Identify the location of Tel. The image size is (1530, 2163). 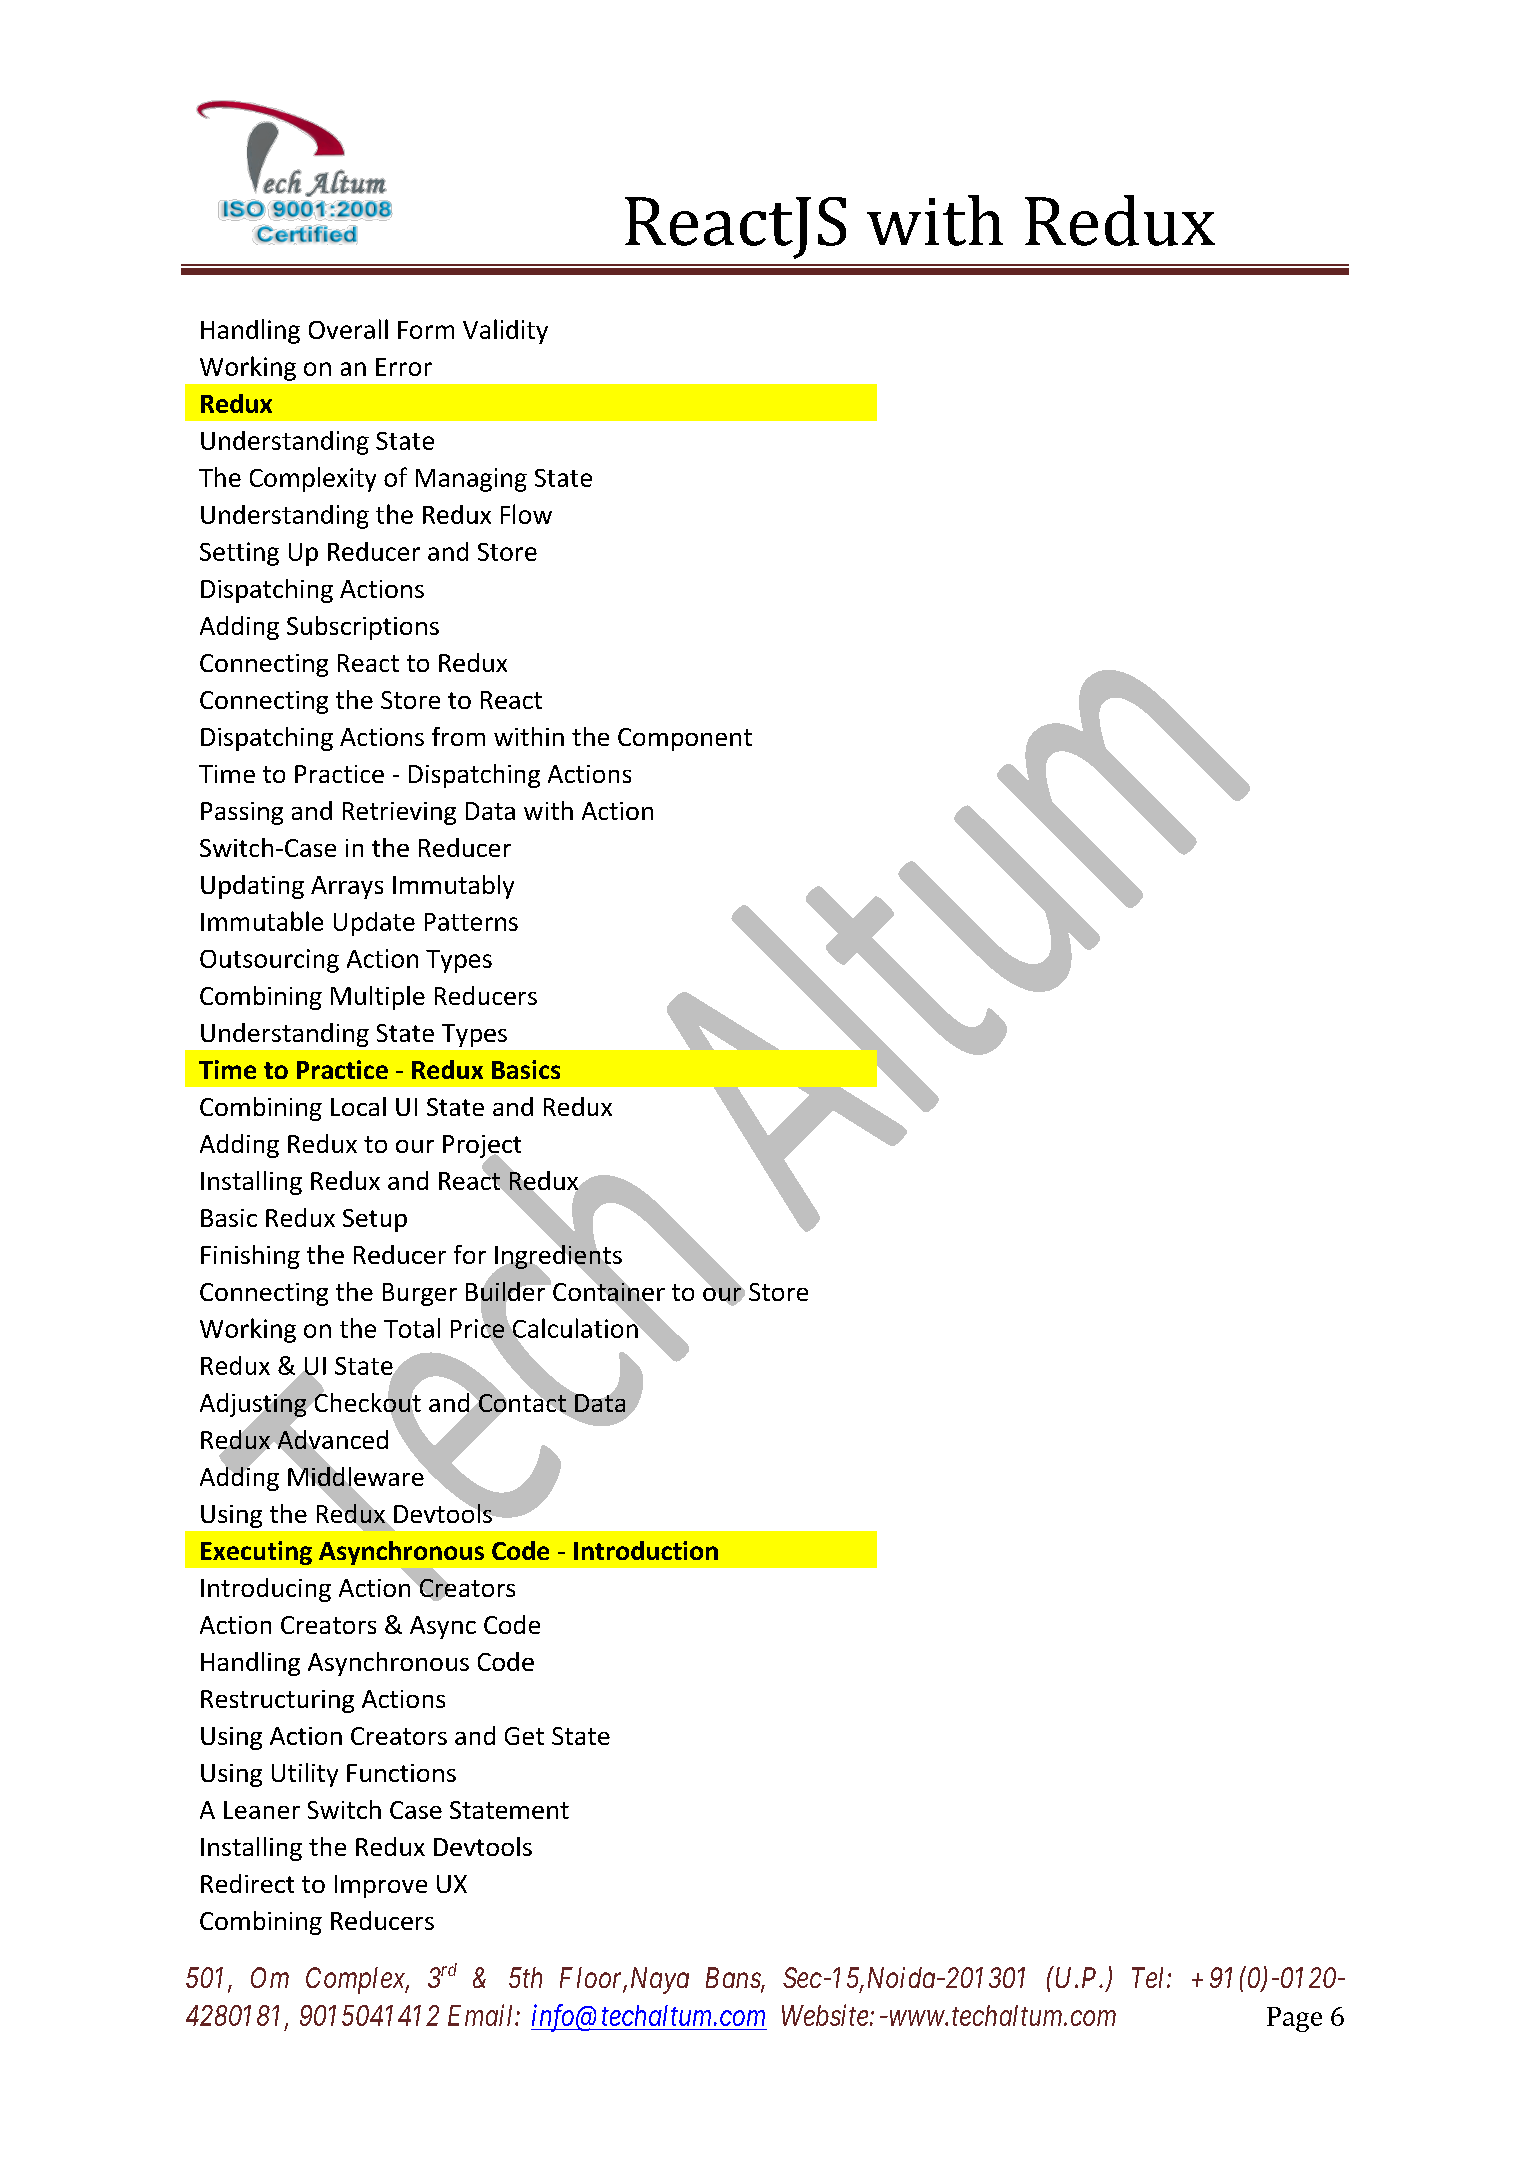
(1150, 1977).
